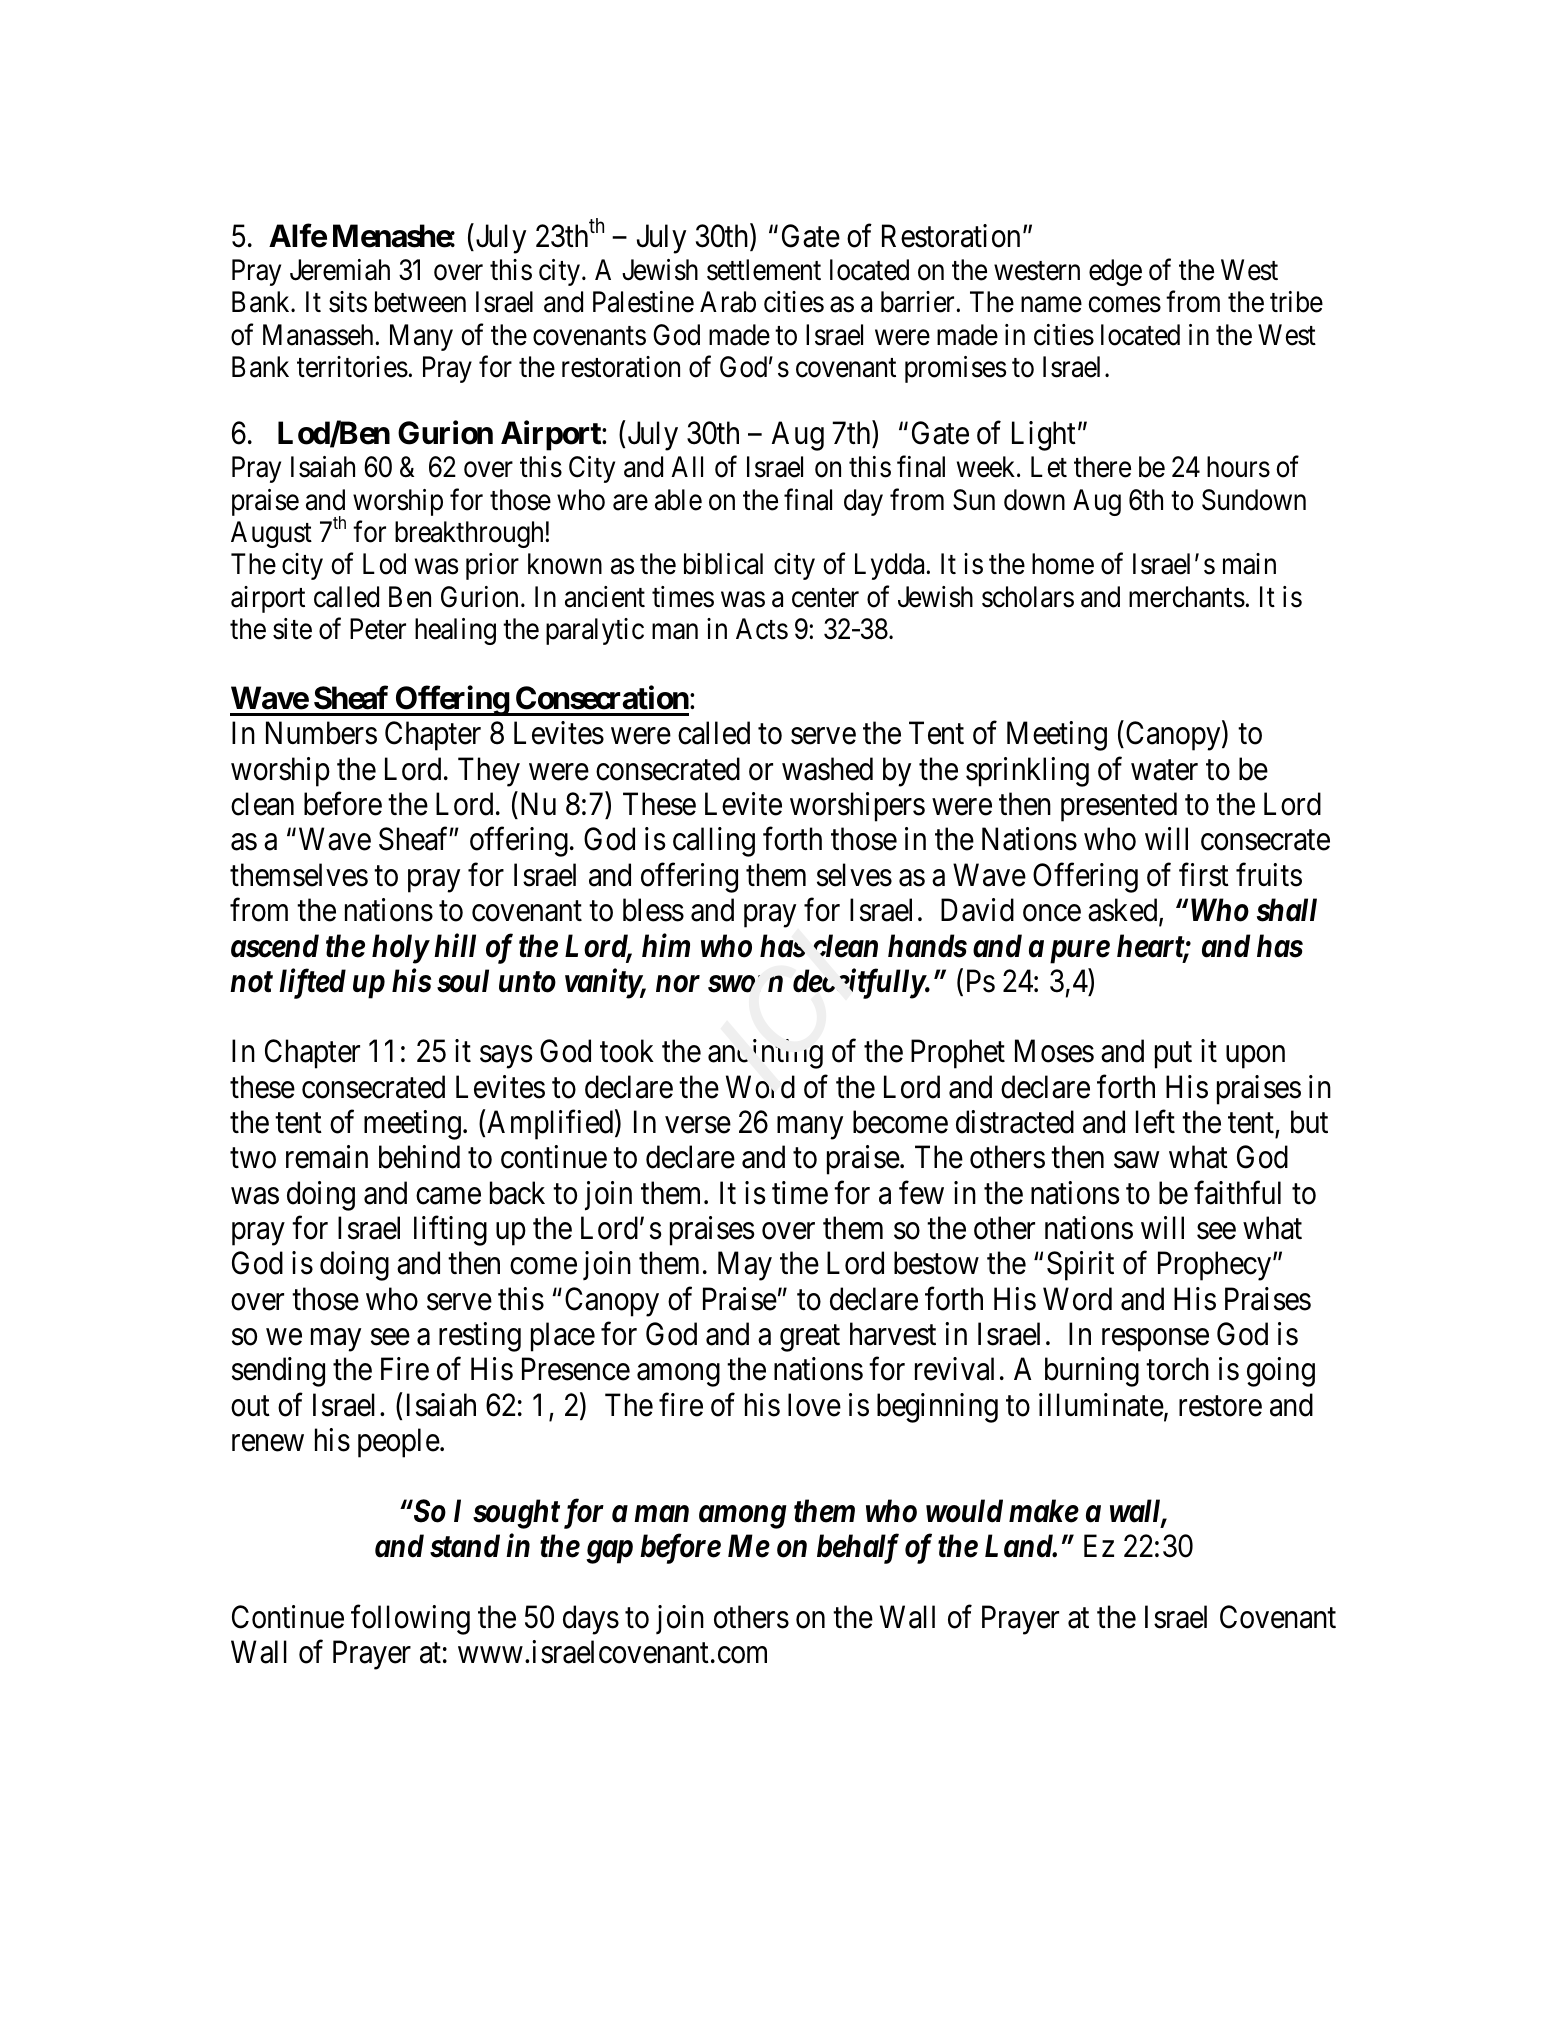 This document has height=2028, width=1567. I want to click on Arab, so click(728, 302).
